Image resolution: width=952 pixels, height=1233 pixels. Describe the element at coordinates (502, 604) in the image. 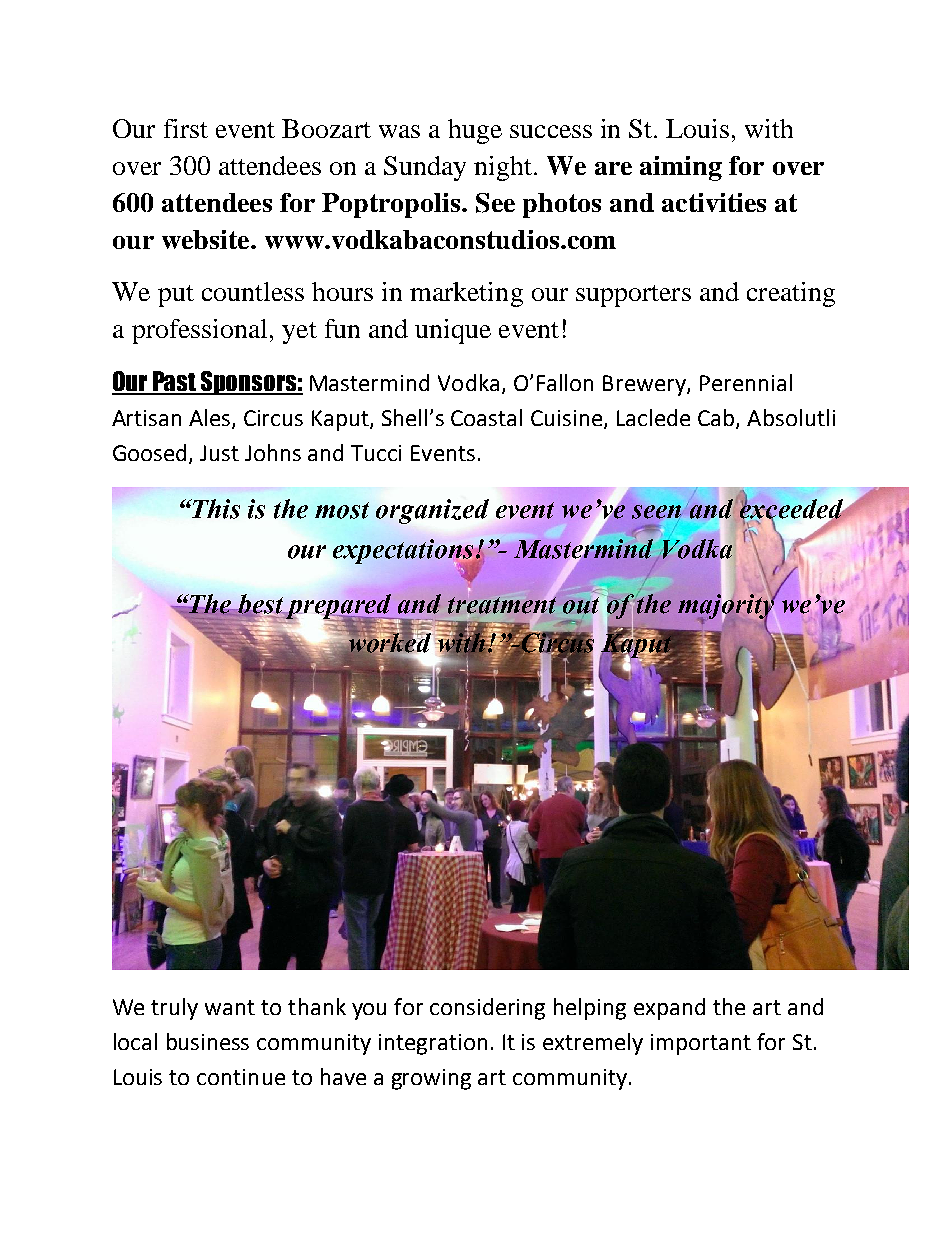

I see `treatment` at that location.
